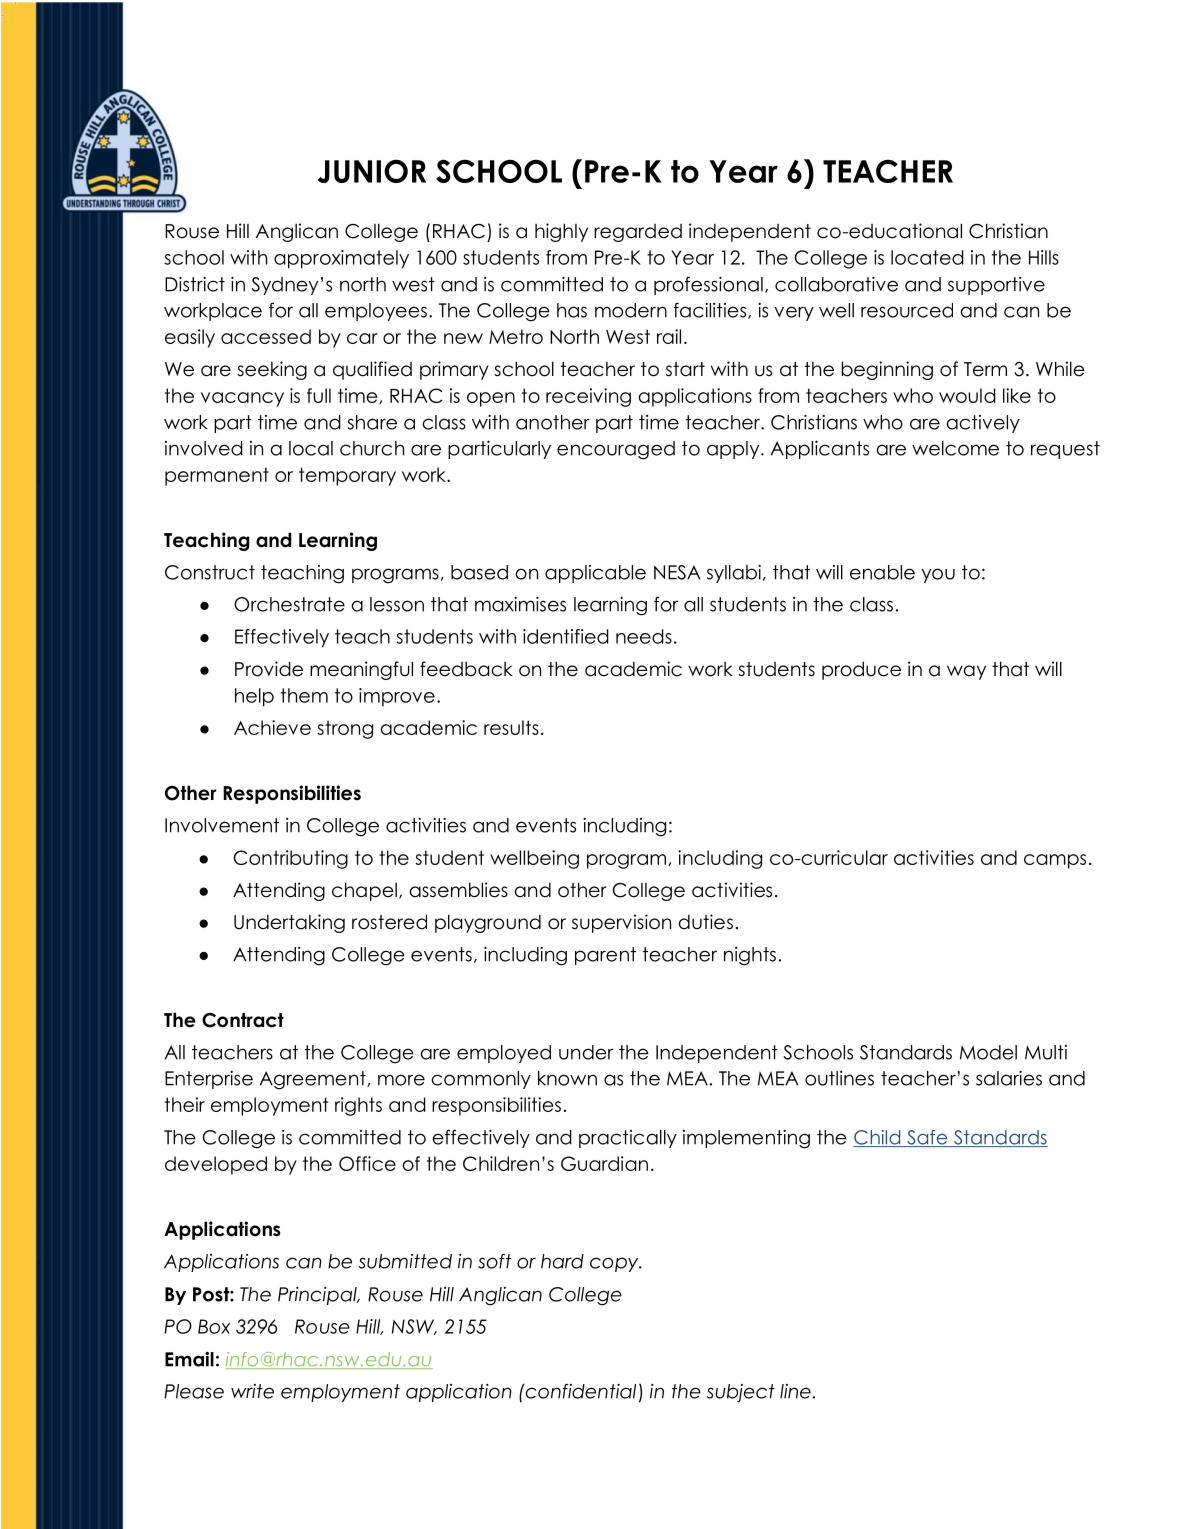  What do you see at coordinates (616, 450) in the screenshot?
I see `encouraged` at bounding box center [616, 450].
